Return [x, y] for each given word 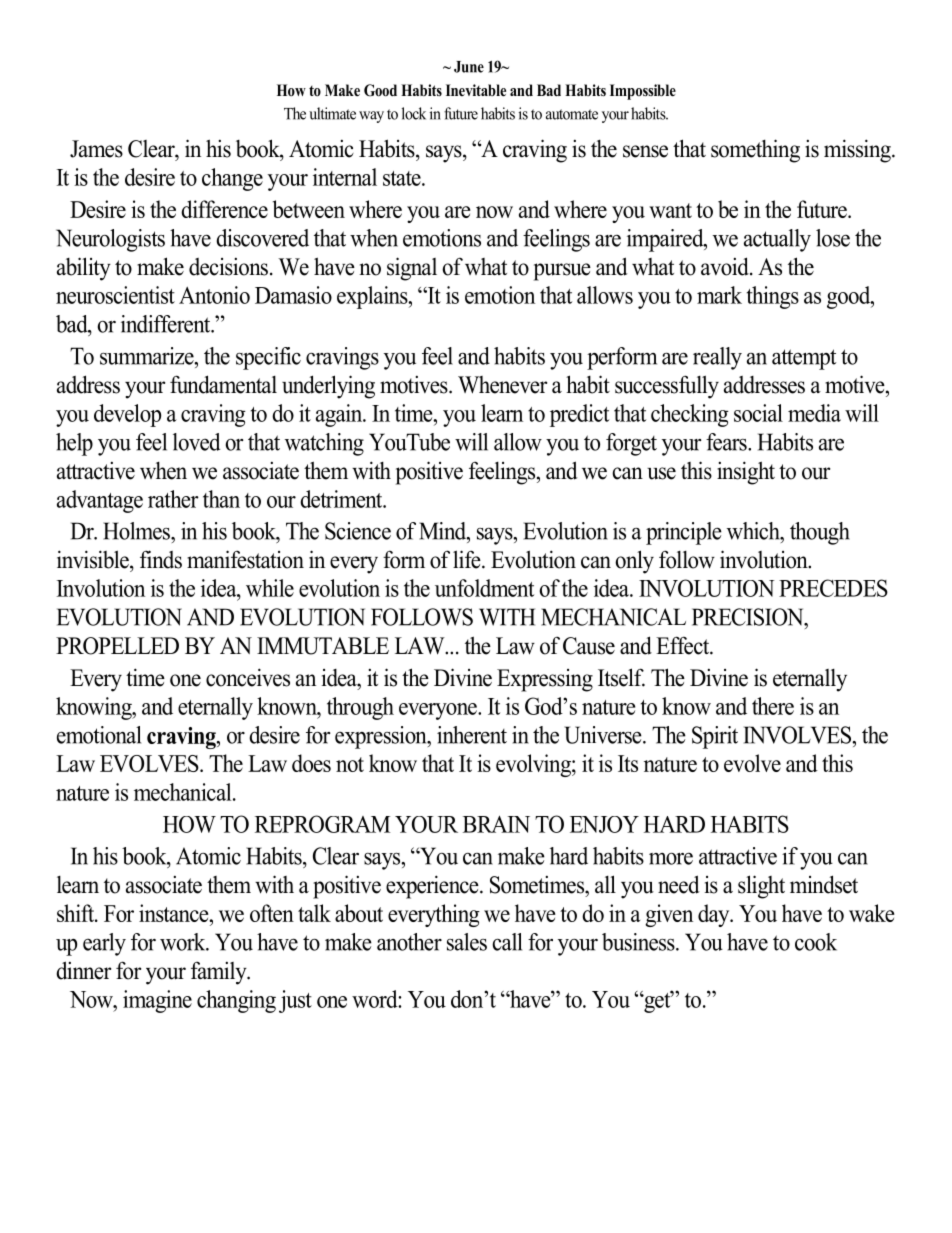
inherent [472, 735]
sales [467, 942]
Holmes [137, 531]
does [311, 763]
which [754, 531]
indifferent [167, 324]
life [468, 559]
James [96, 149]
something [755, 151]
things [773, 297]
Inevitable [476, 90]
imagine [157, 1001]
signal [412, 269]
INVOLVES [798, 735]
